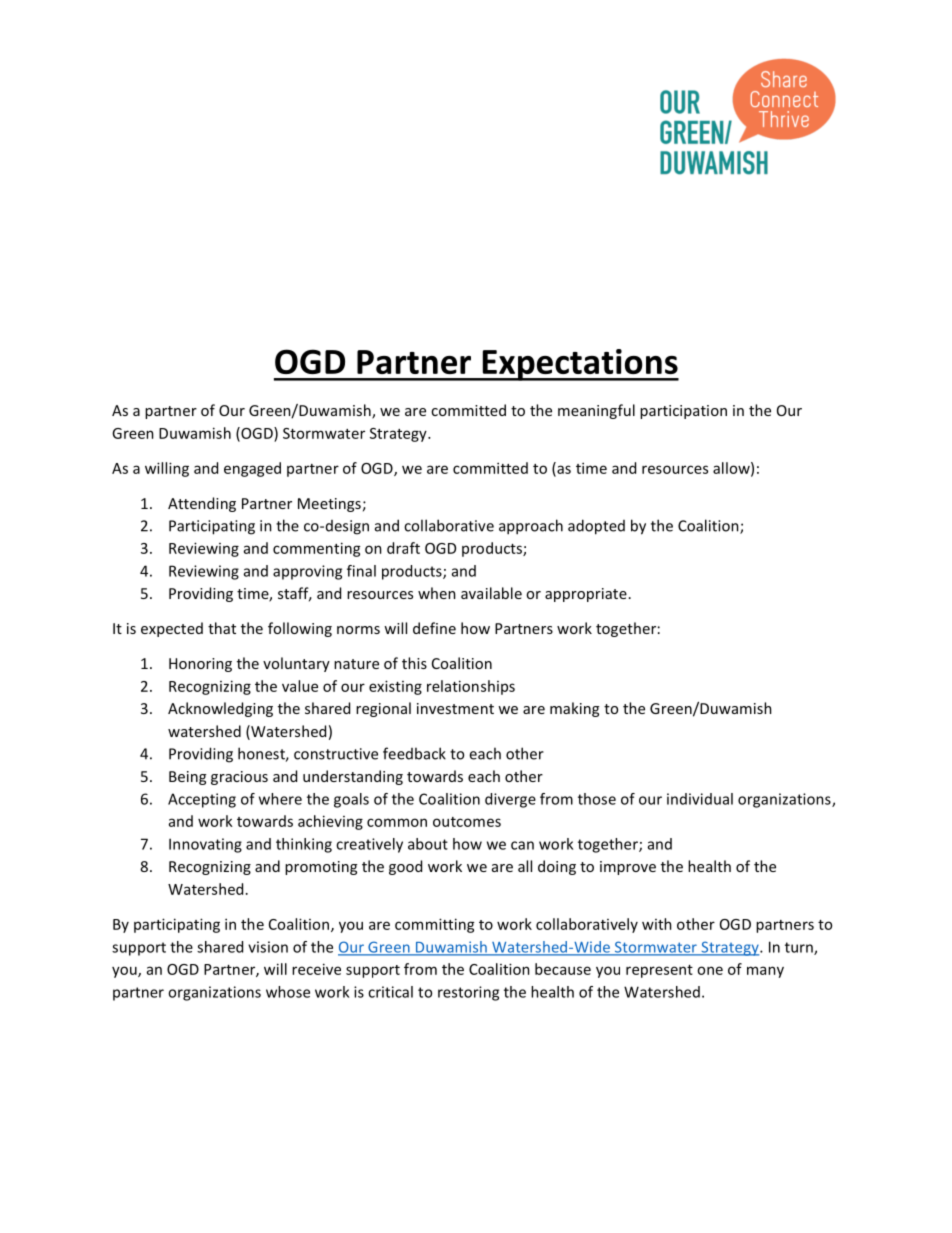  Describe the element at coordinates (579, 365) in the document. I see `Expectations` at that location.
